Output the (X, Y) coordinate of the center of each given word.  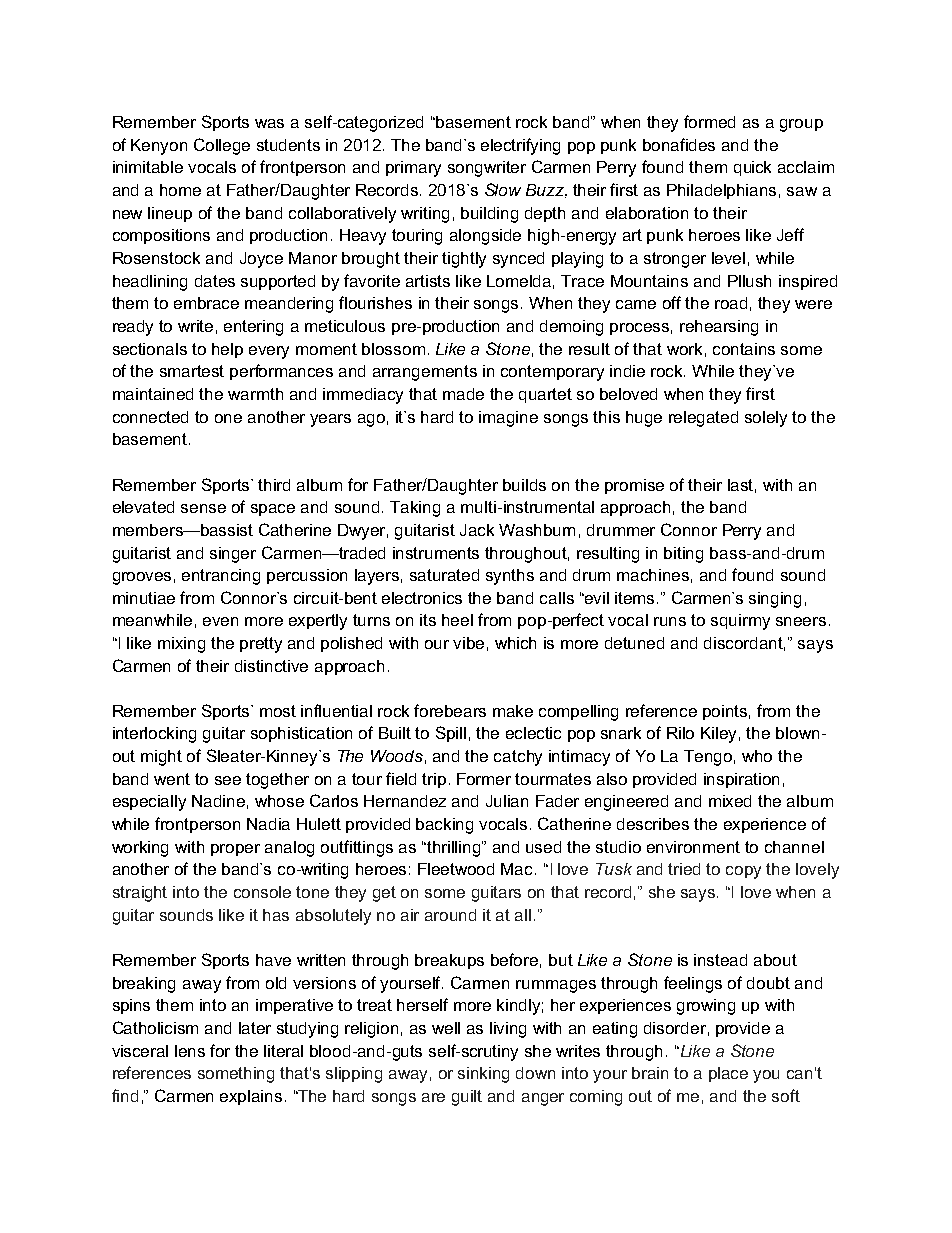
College (222, 146)
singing (775, 600)
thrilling (455, 849)
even (220, 621)
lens (190, 1051)
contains (744, 349)
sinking (483, 1075)
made (463, 394)
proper (235, 850)
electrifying (520, 146)
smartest (192, 371)
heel (457, 620)
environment (693, 847)
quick (752, 168)
